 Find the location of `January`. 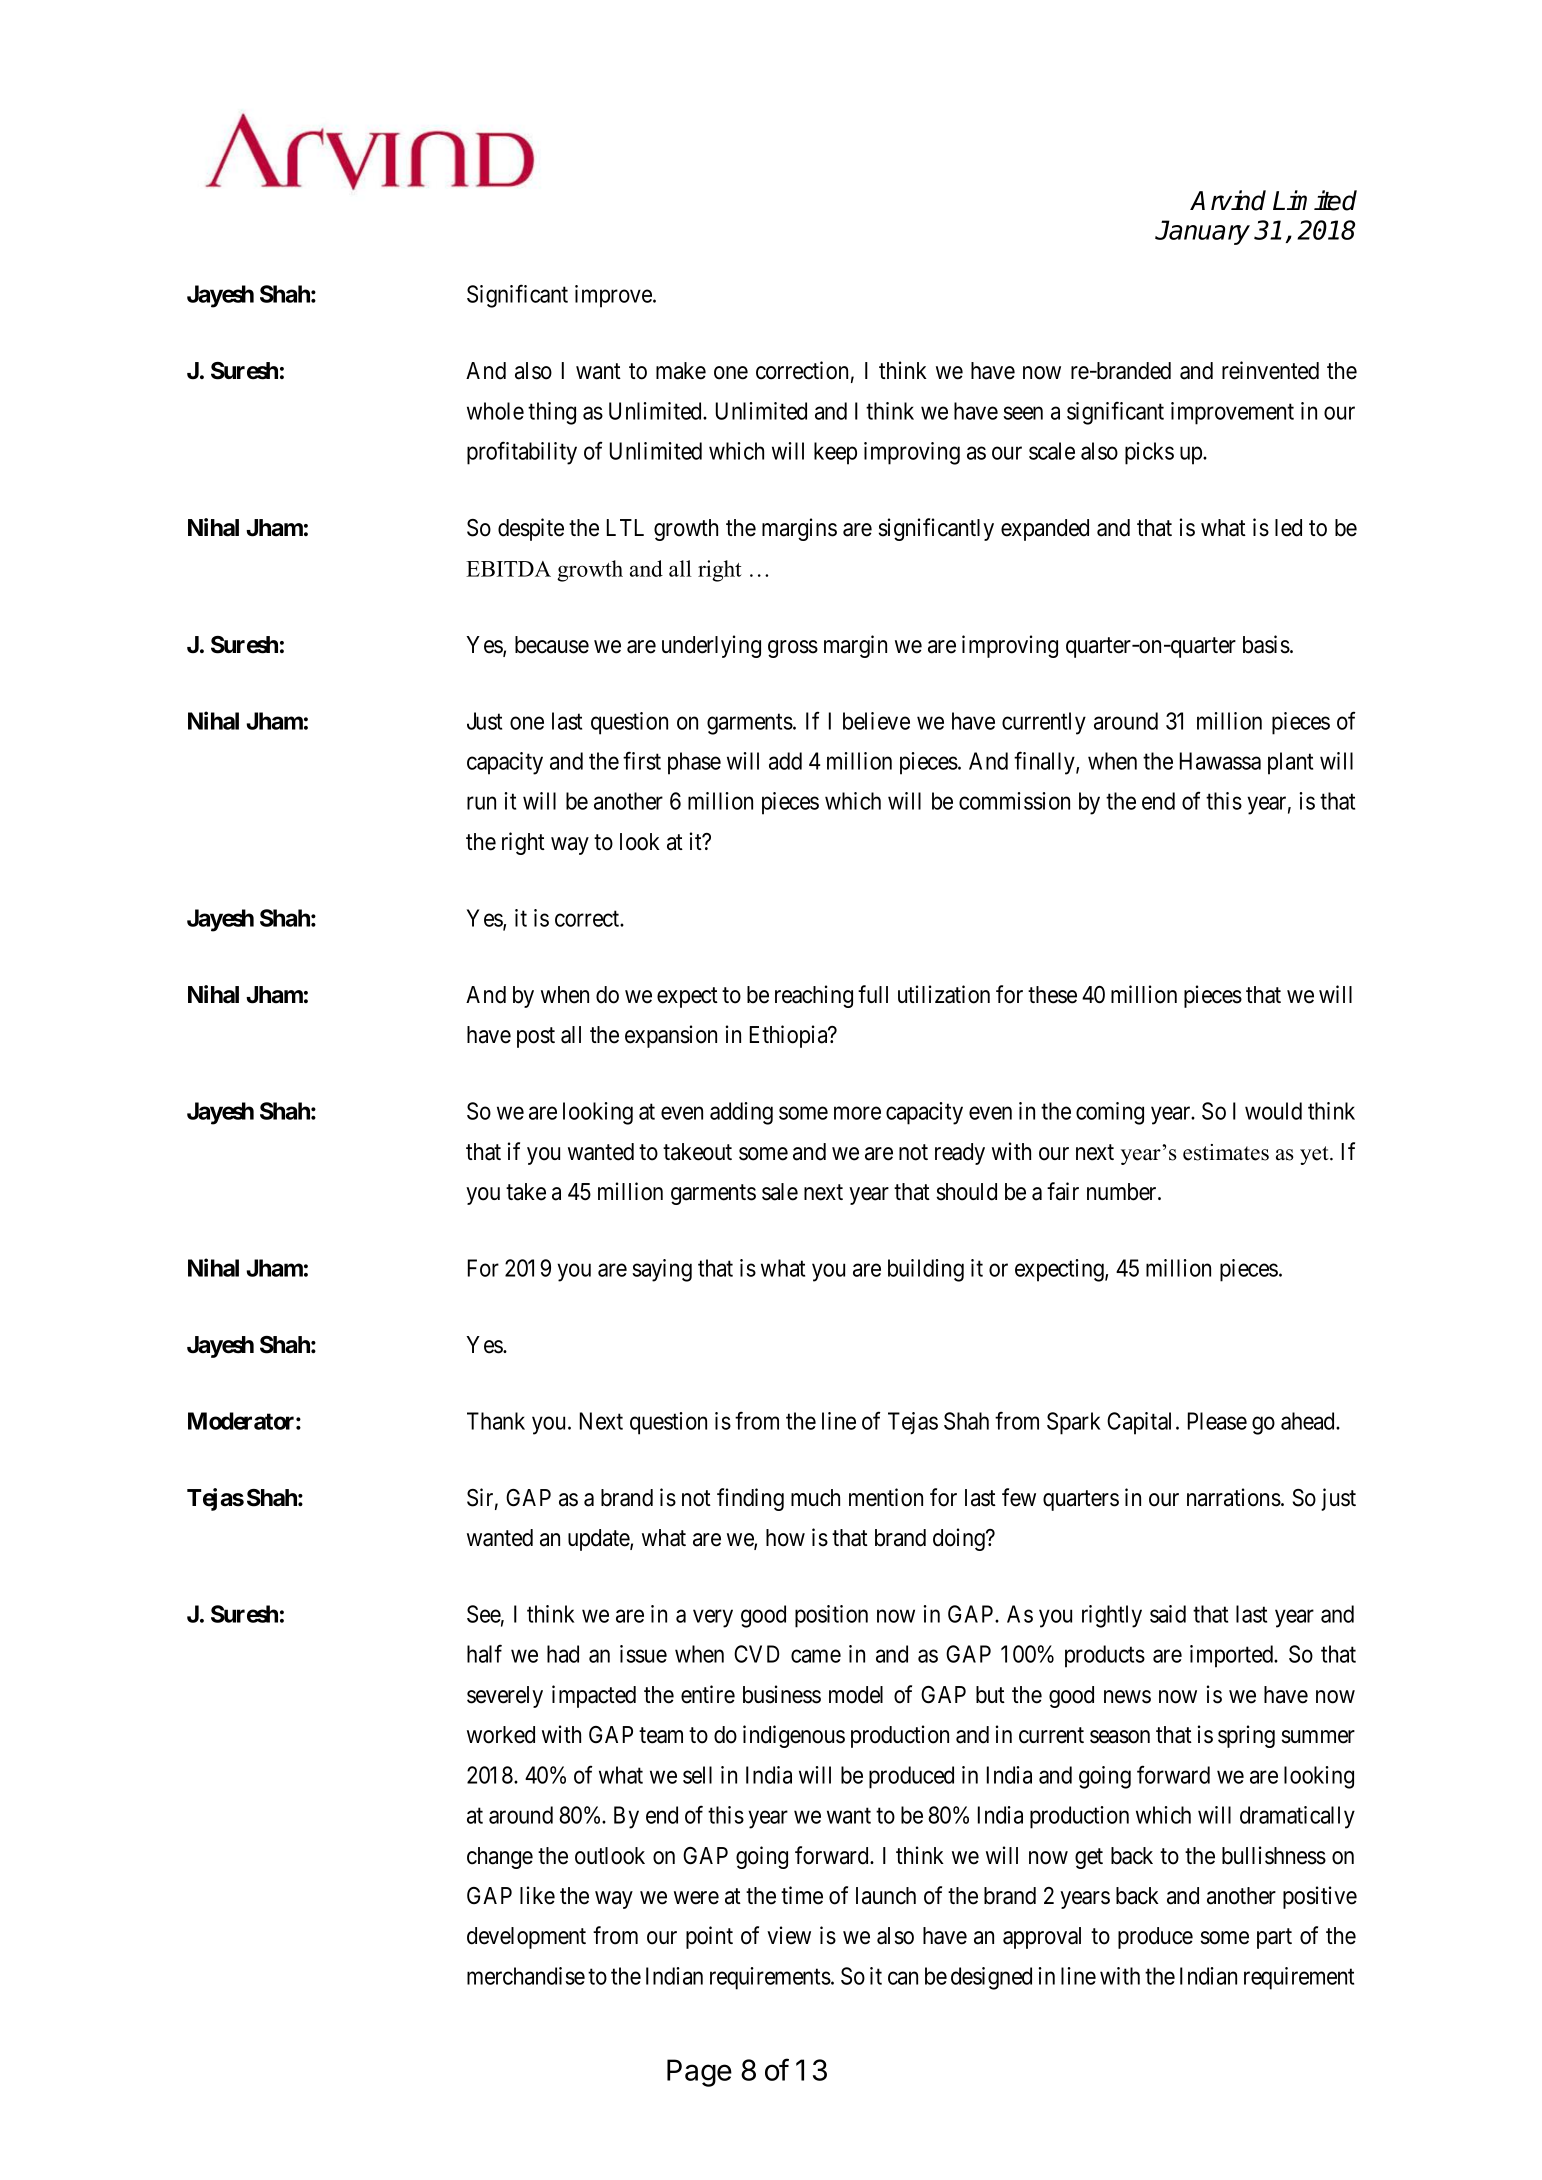

January is located at coordinates (1202, 232).
